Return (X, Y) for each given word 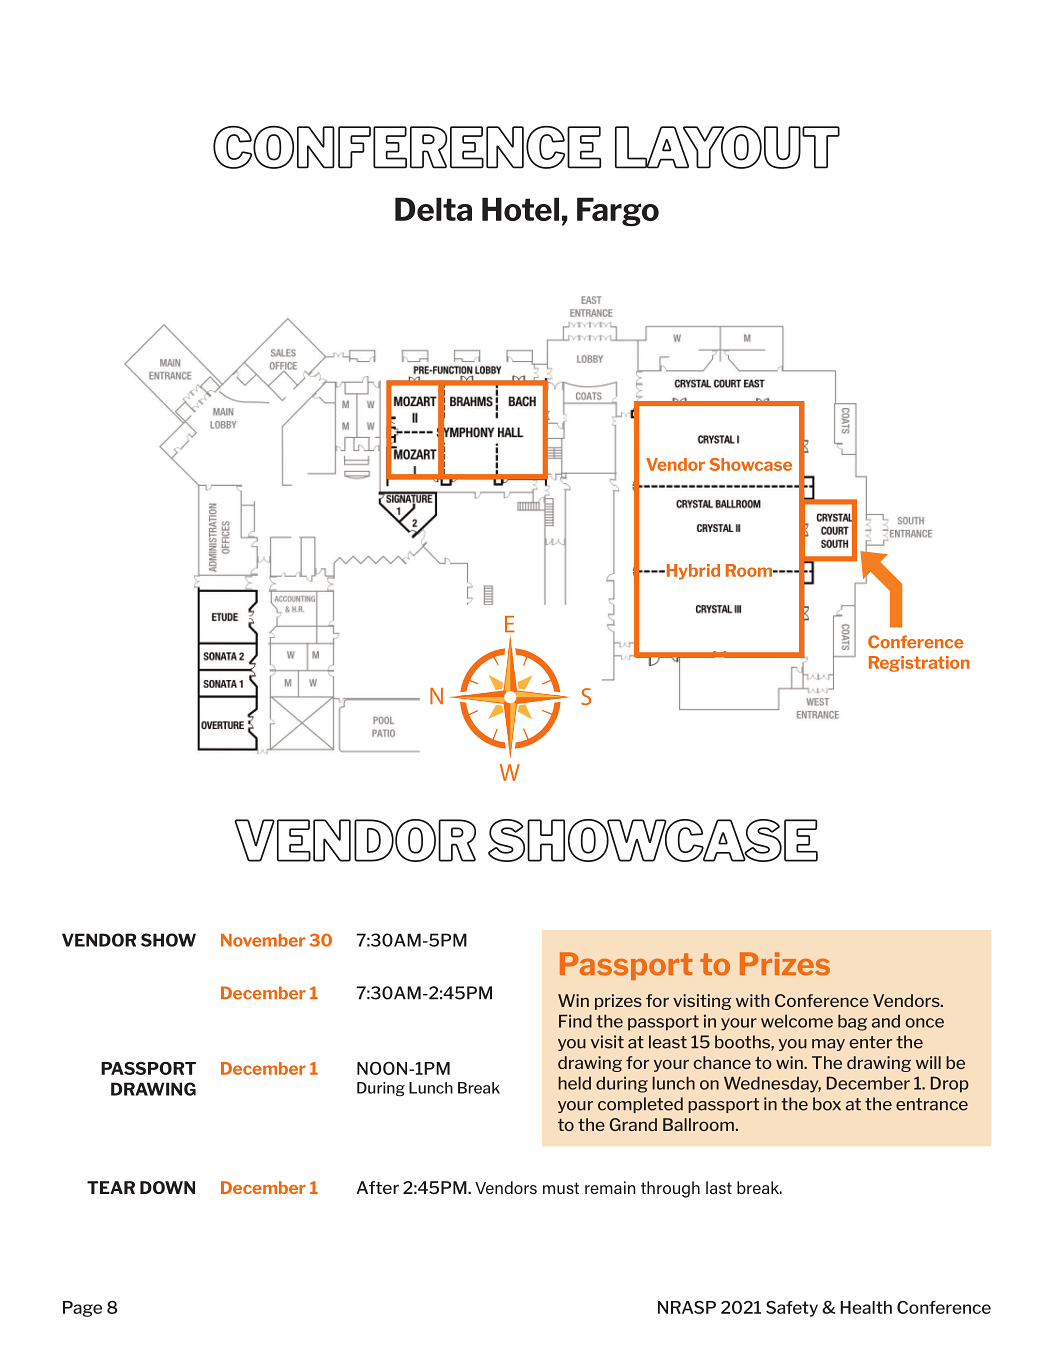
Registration (919, 664)
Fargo (618, 211)
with (752, 1000)
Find (575, 1021)
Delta (433, 209)
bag (852, 1022)
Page (82, 1309)
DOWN (167, 1187)
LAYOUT (727, 147)
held (574, 1083)
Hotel (520, 209)
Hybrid (692, 572)
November (263, 940)
